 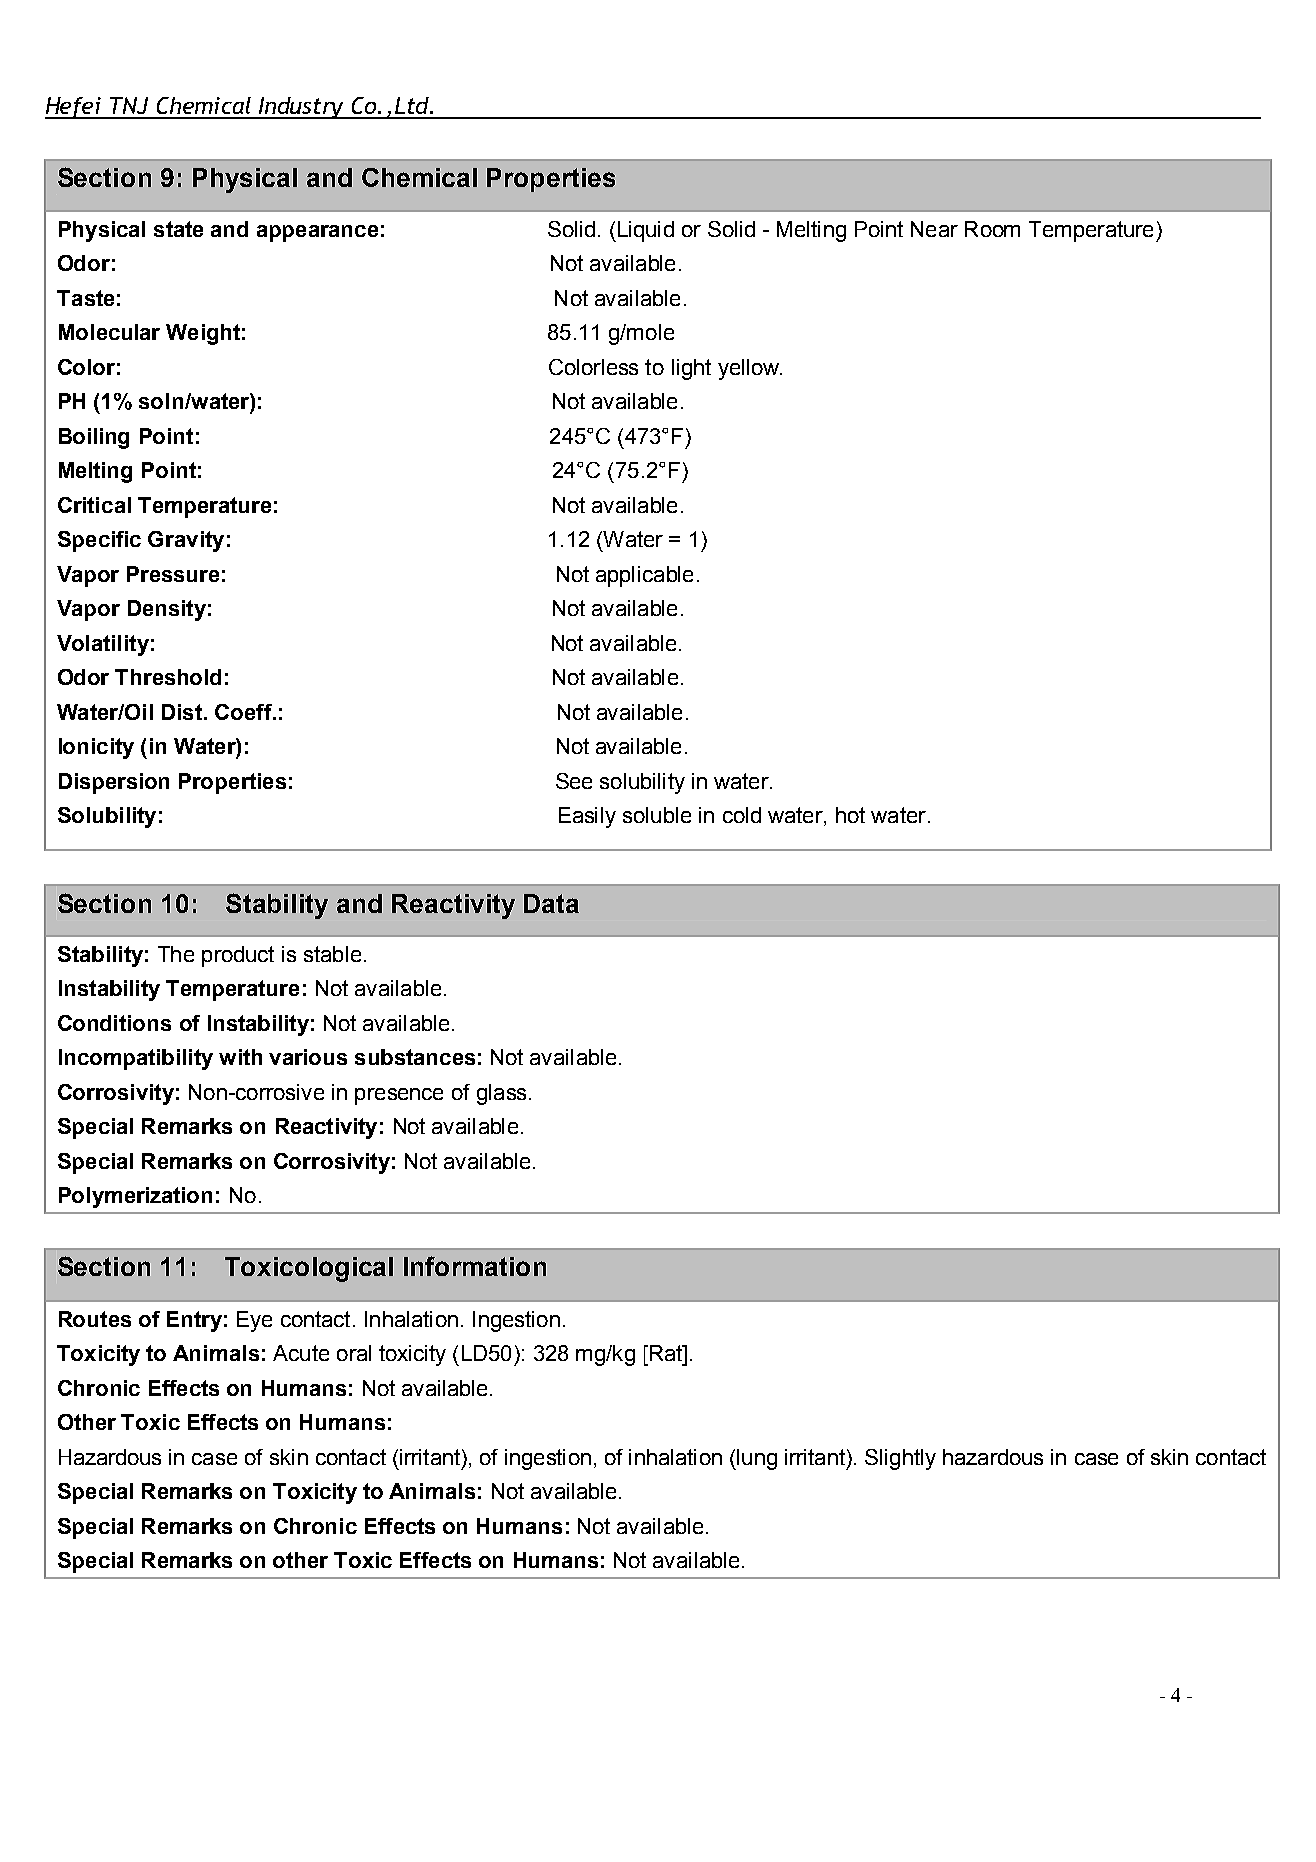 What do you see at coordinates (194, 1321) in the page?
I see `Entry` at bounding box center [194, 1321].
